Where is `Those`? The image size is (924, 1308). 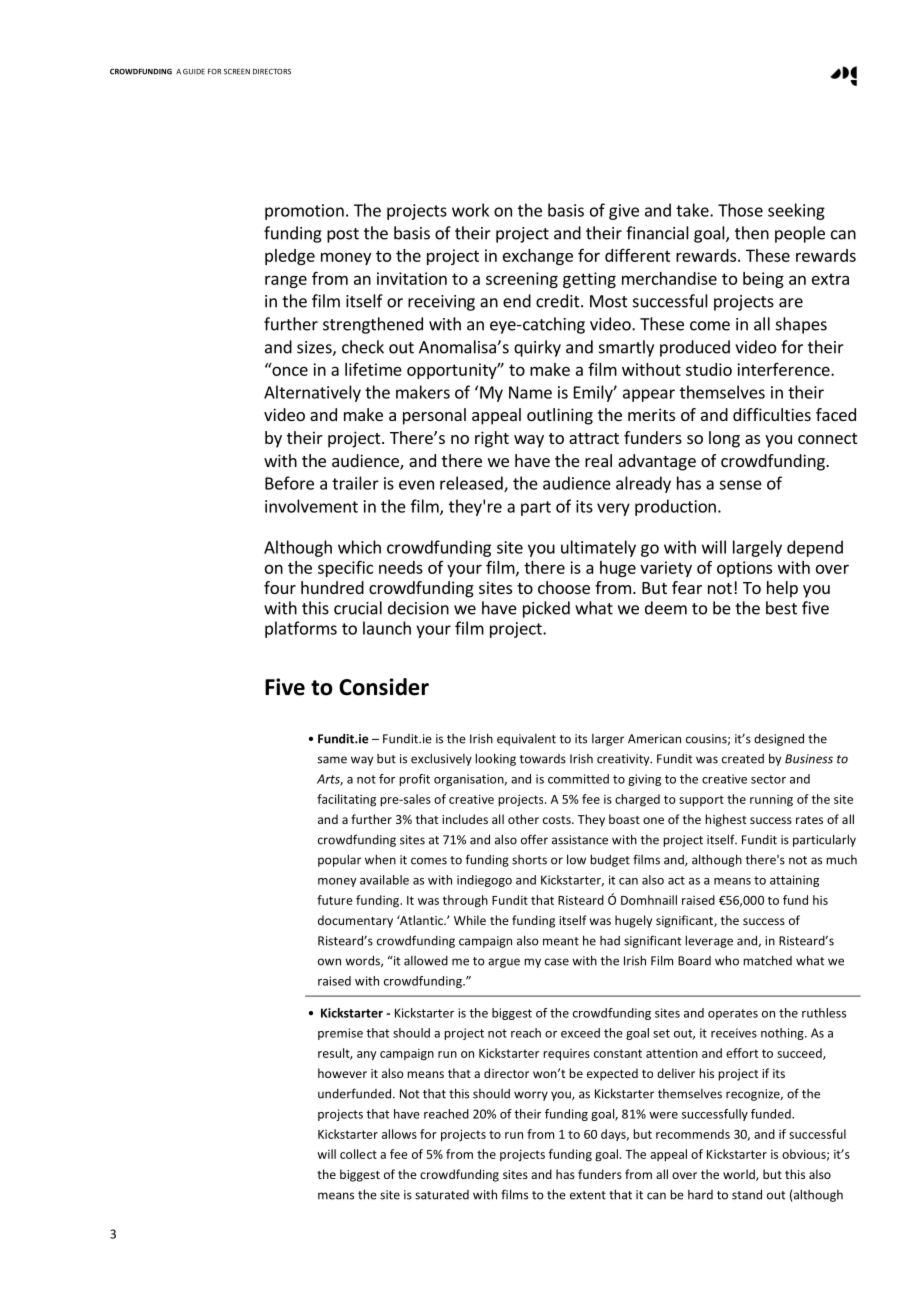 Those is located at coordinates (740, 210).
